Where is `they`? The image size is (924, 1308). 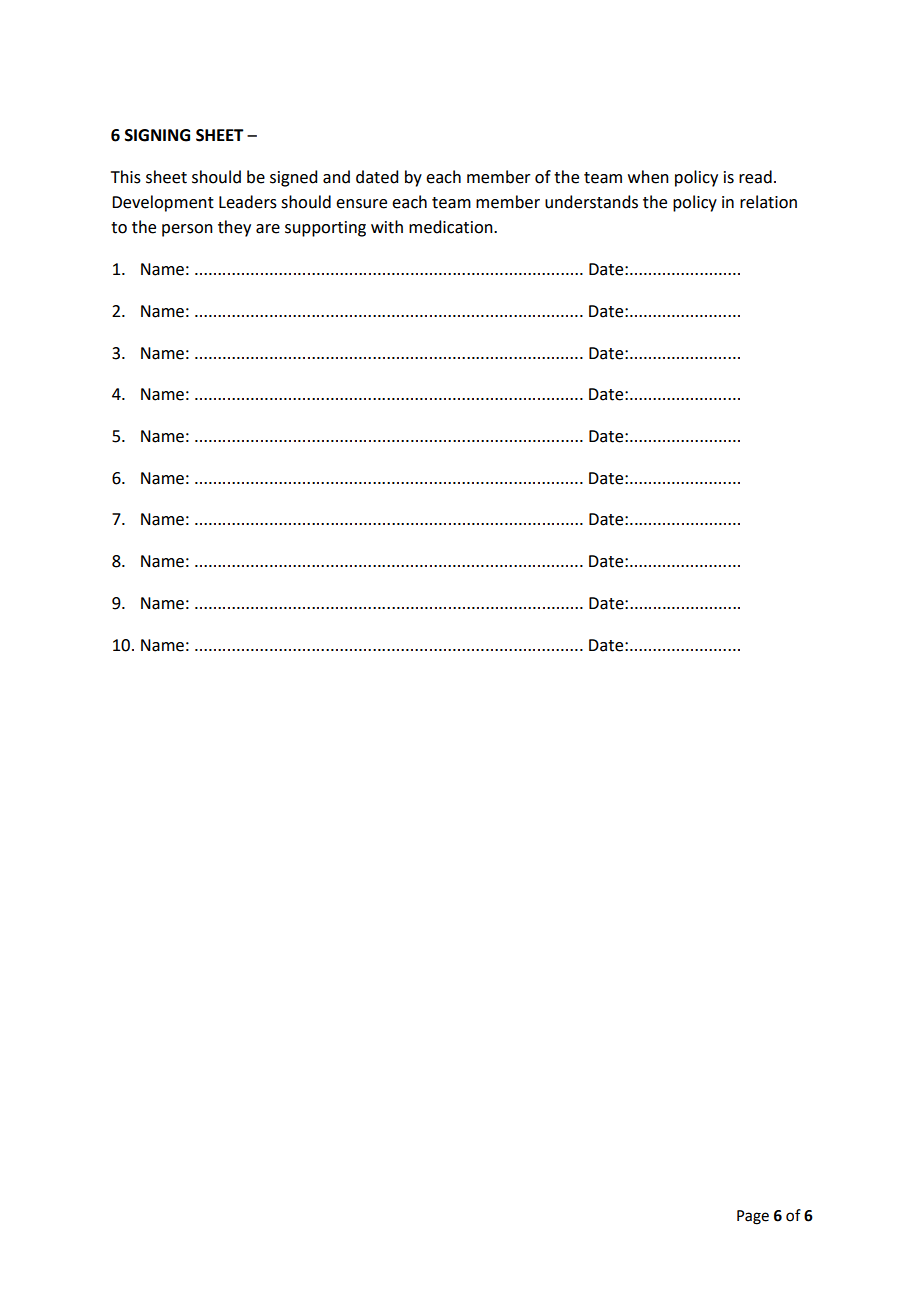 they is located at coordinates (234, 228).
